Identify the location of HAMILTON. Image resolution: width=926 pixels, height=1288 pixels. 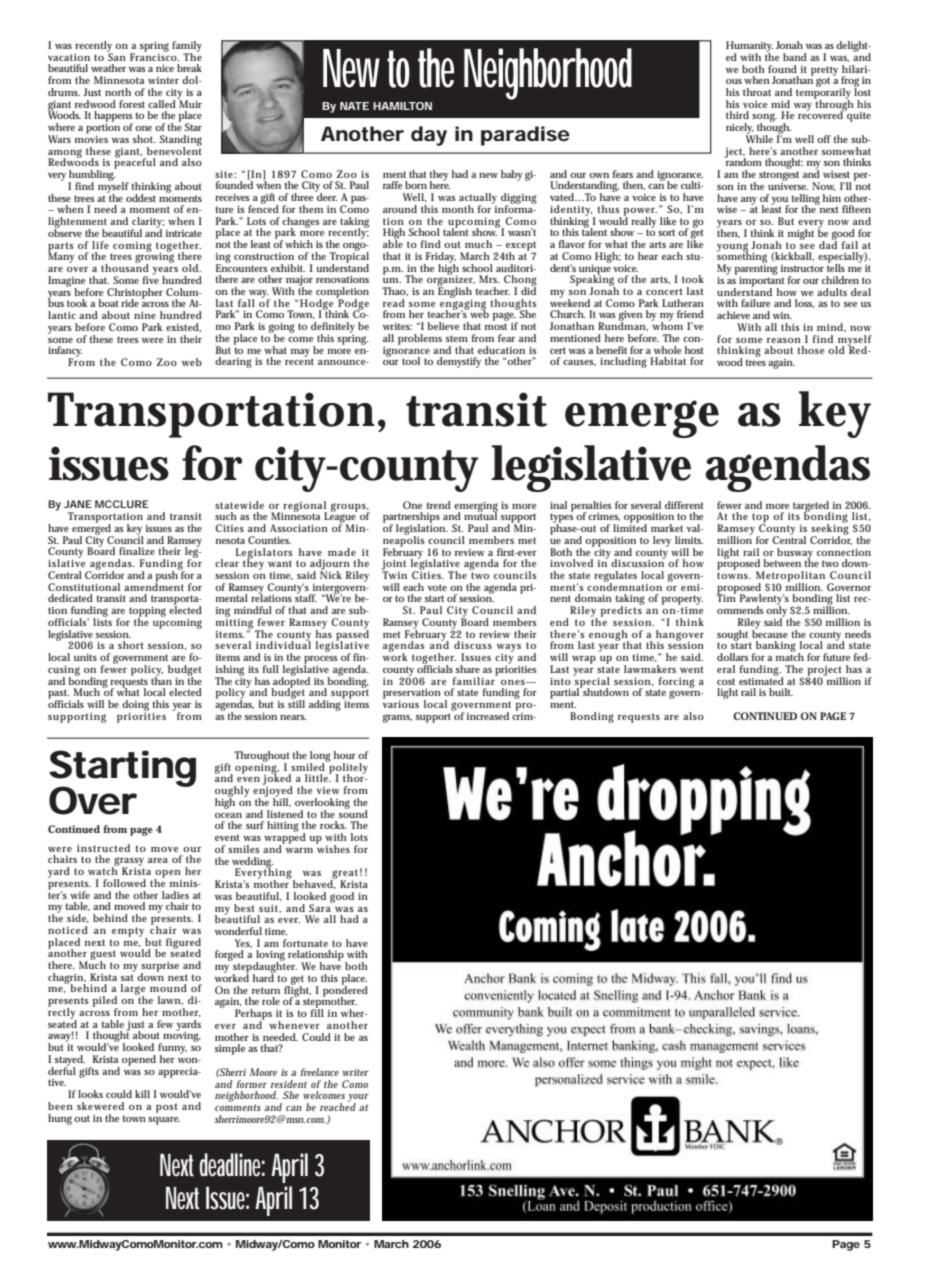
(402, 106).
